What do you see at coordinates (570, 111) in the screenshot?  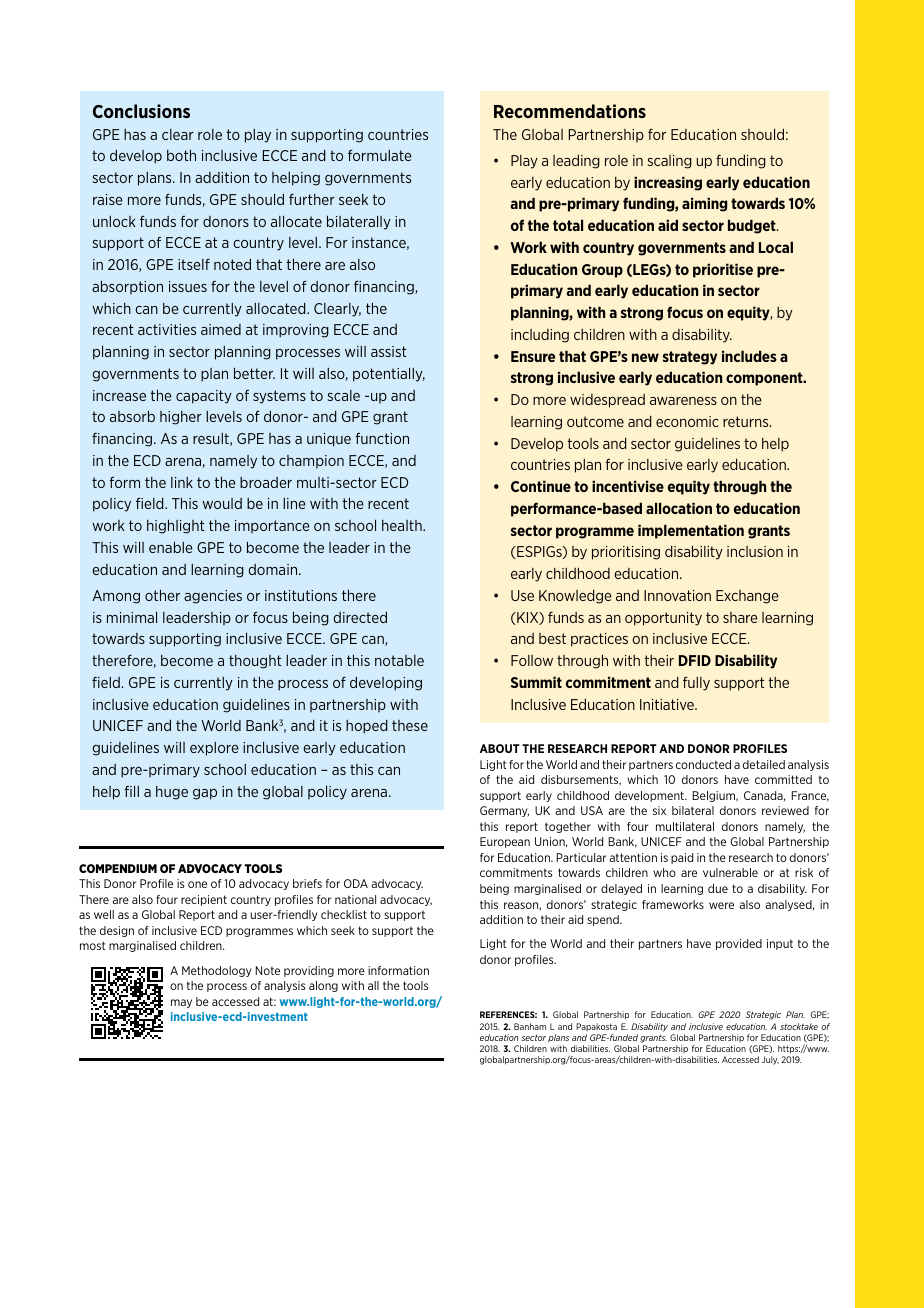 I see `Recommendations` at bounding box center [570, 111].
